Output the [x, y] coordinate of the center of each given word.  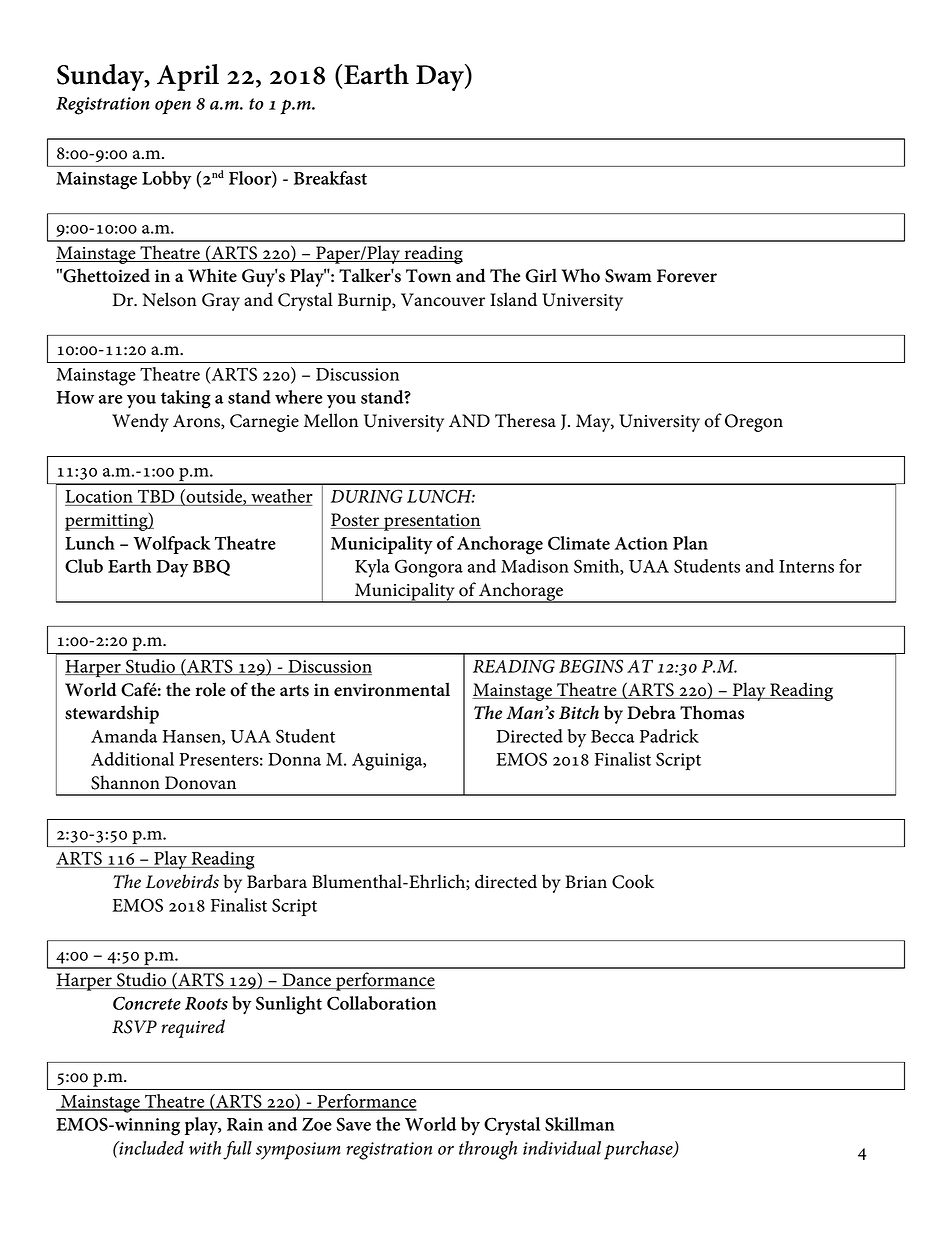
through [488, 1150]
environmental [392, 689]
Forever [687, 276]
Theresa [525, 420]
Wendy [140, 422]
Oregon [754, 423]
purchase [639, 1150]
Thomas [712, 712]
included [150, 1148]
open [173, 107]
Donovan [200, 783]
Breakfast [330, 178]
